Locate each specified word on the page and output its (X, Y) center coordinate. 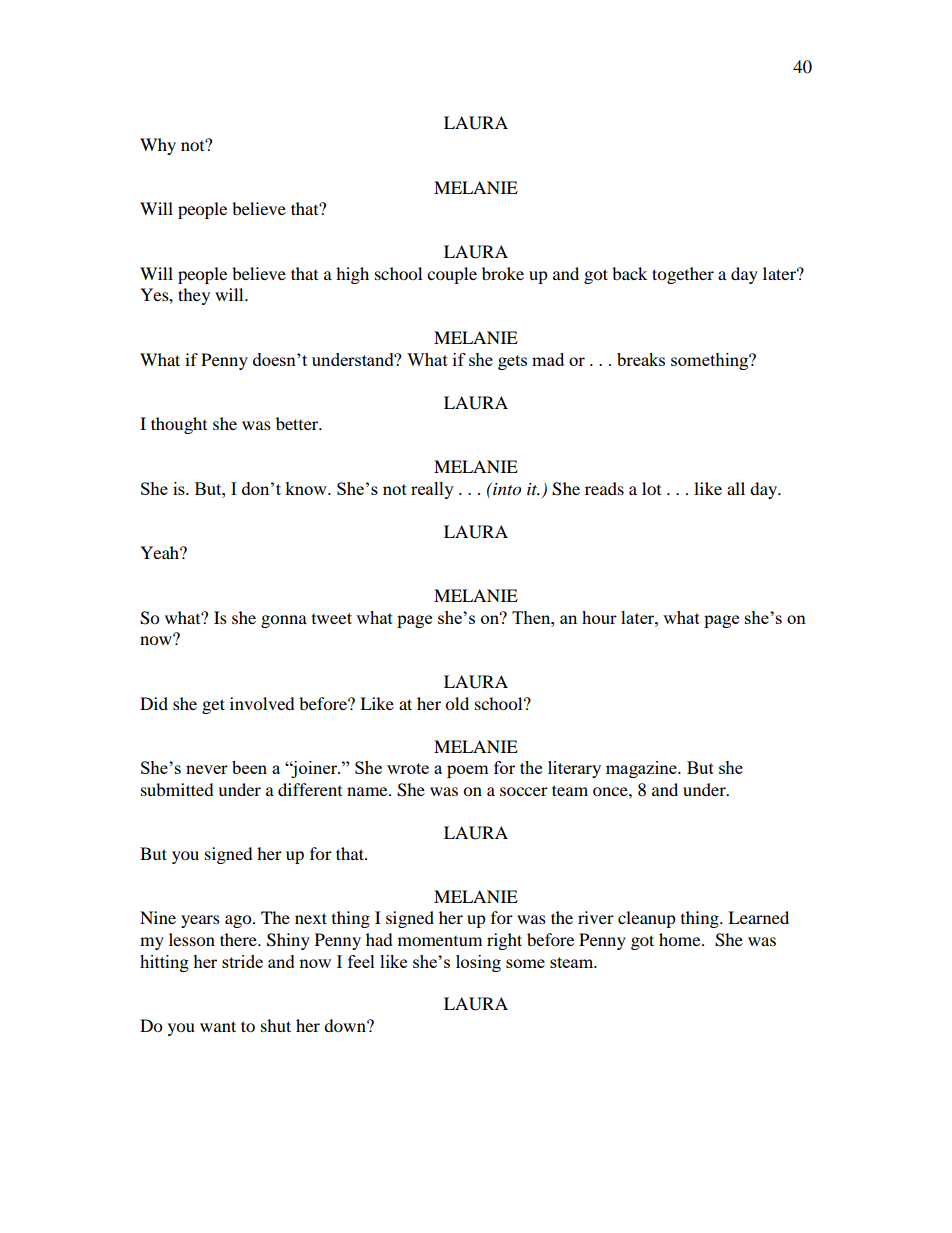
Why (158, 146)
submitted (177, 789)
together (683, 275)
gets (512, 362)
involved (262, 703)
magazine (642, 769)
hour (599, 617)
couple (452, 275)
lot (651, 488)
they (194, 296)
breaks (641, 359)
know (307, 488)
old (457, 703)
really (432, 490)
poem (468, 771)
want (218, 1026)
